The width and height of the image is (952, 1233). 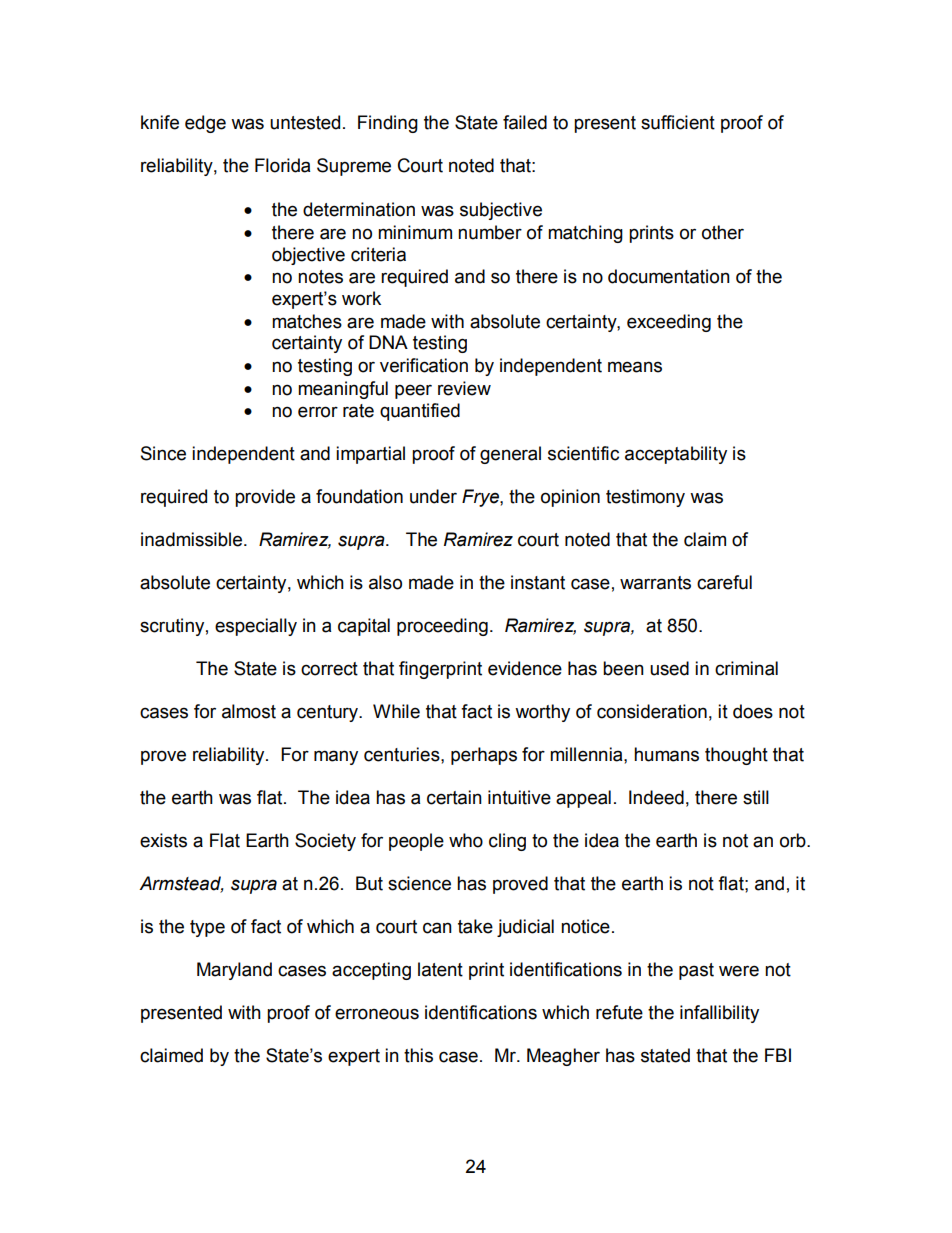 What do you see at coordinates (510, 455) in the image?
I see `general` at bounding box center [510, 455].
